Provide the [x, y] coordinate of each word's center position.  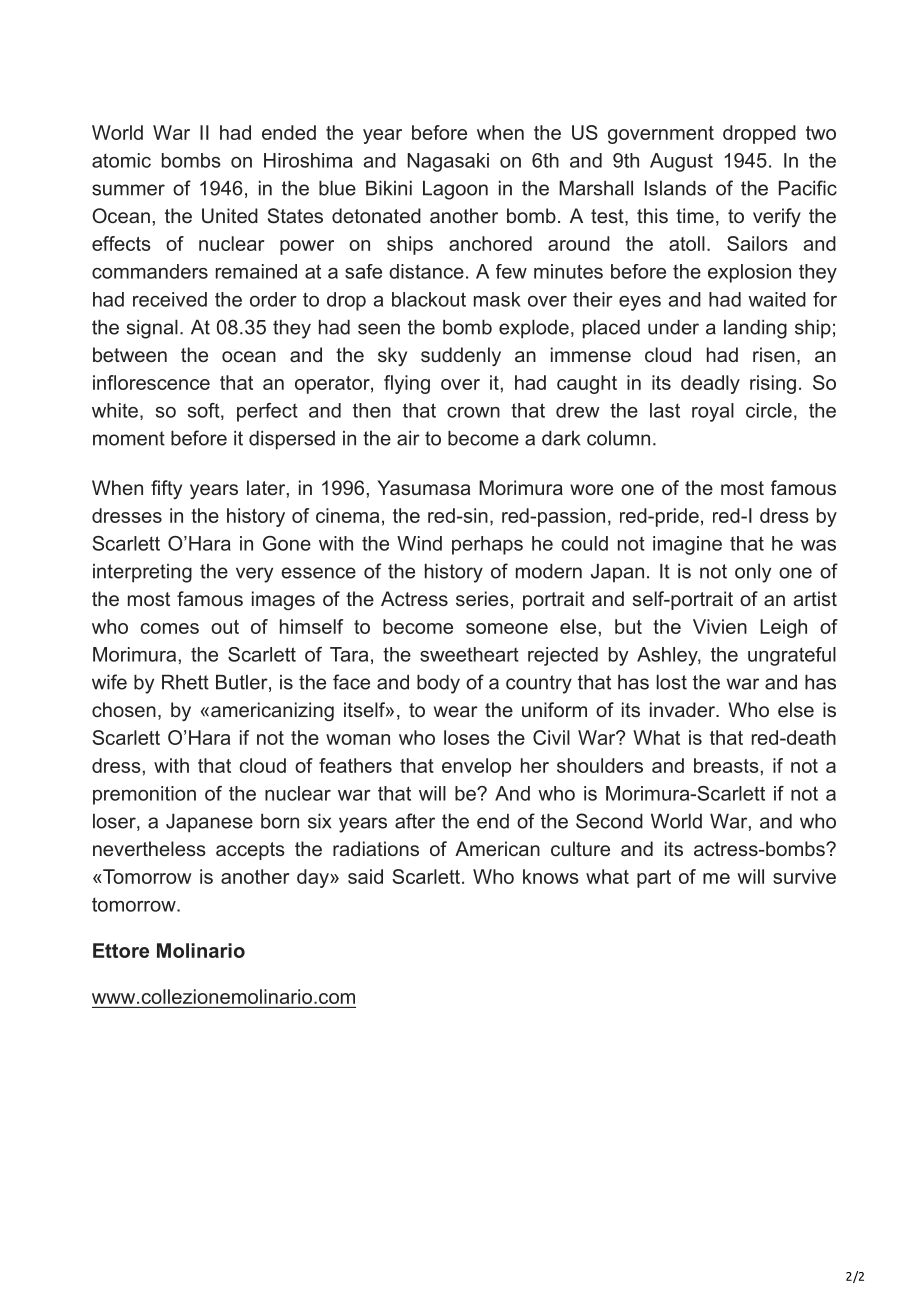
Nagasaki [448, 162]
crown [473, 412]
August [681, 162]
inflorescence [151, 382]
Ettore [121, 950]
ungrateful [792, 656]
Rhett [185, 682]
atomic [121, 160]
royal [713, 412]
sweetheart [469, 654]
